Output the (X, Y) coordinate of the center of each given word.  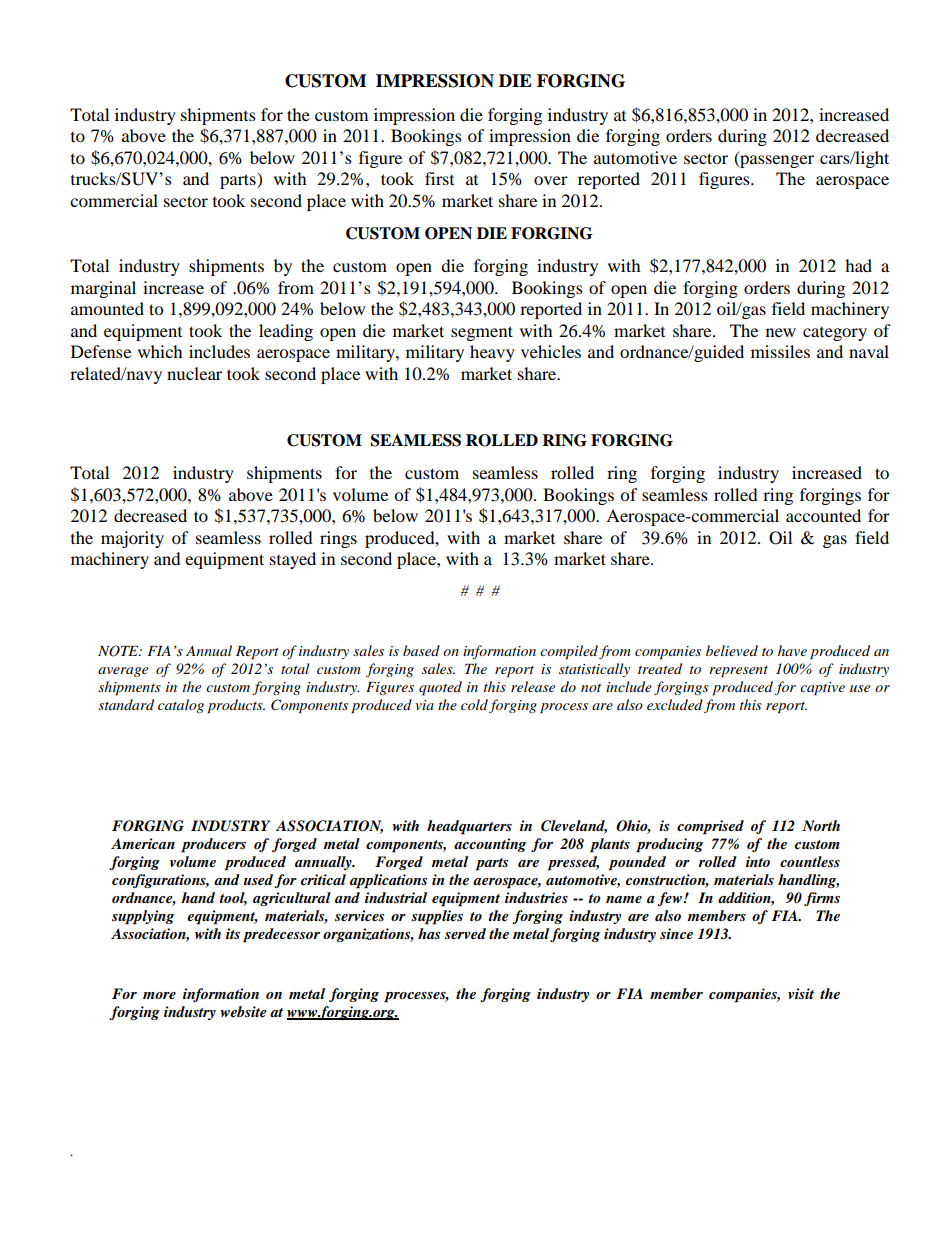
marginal (103, 289)
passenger (776, 161)
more (159, 995)
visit (801, 993)
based (421, 650)
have (792, 650)
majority (132, 539)
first (439, 178)
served (465, 933)
